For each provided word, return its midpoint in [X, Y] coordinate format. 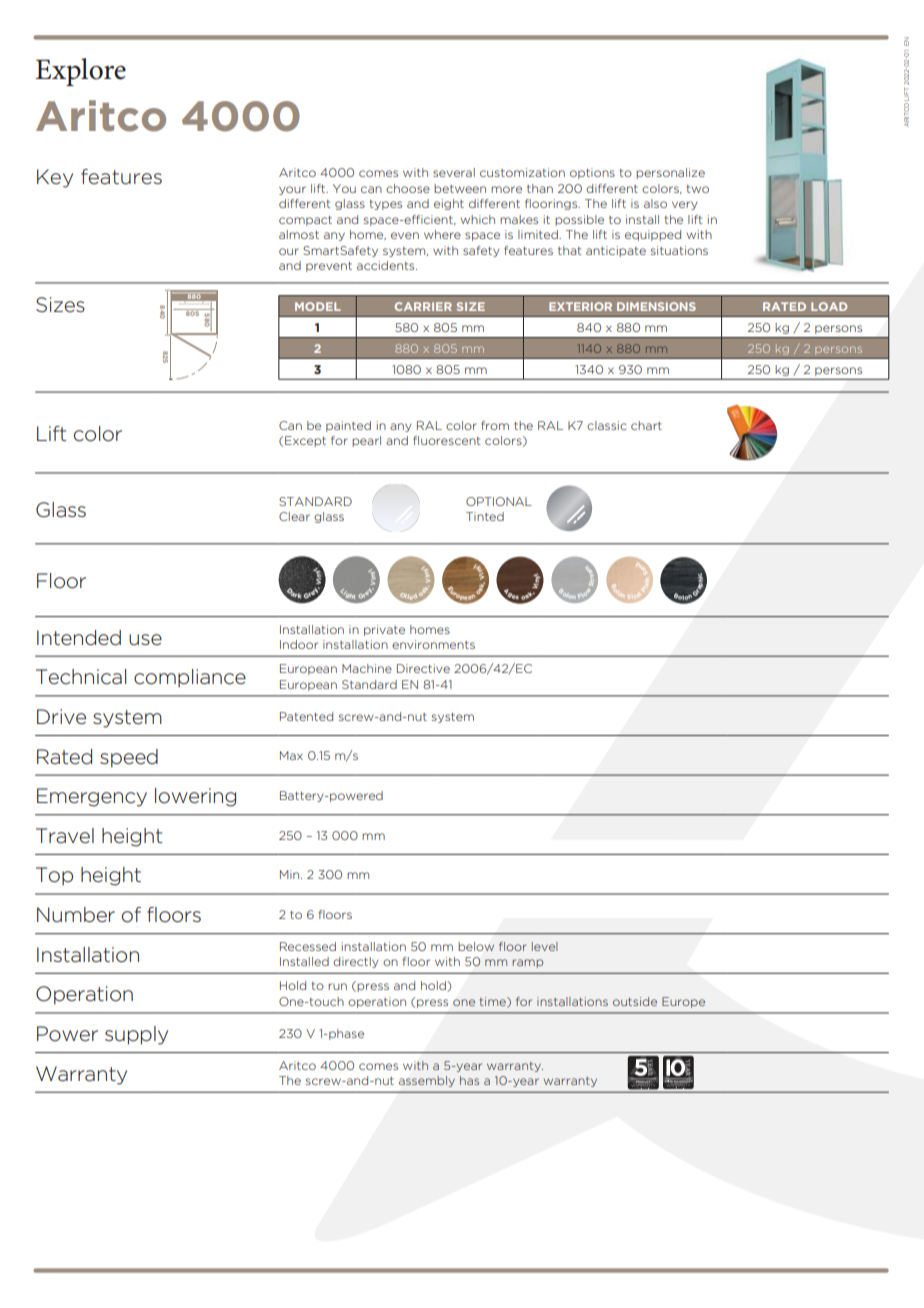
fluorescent [446, 440]
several [454, 172]
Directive [423, 668]
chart [646, 425]
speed [129, 758]
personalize [670, 173]
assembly [427, 1081]
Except [305, 441]
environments [433, 644]
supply [136, 1035]
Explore [81, 72]
